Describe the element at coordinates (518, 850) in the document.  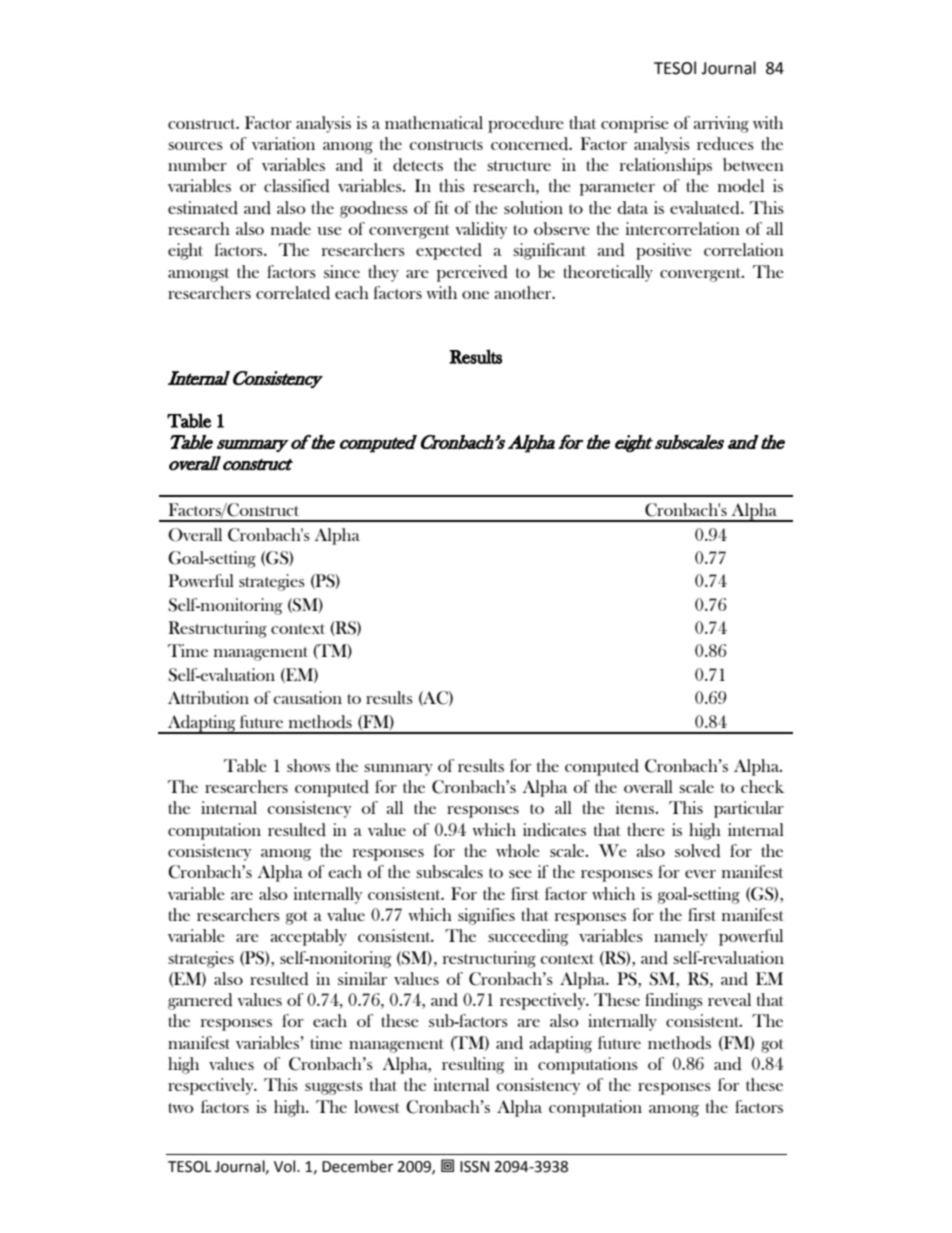
I see `whole` at that location.
